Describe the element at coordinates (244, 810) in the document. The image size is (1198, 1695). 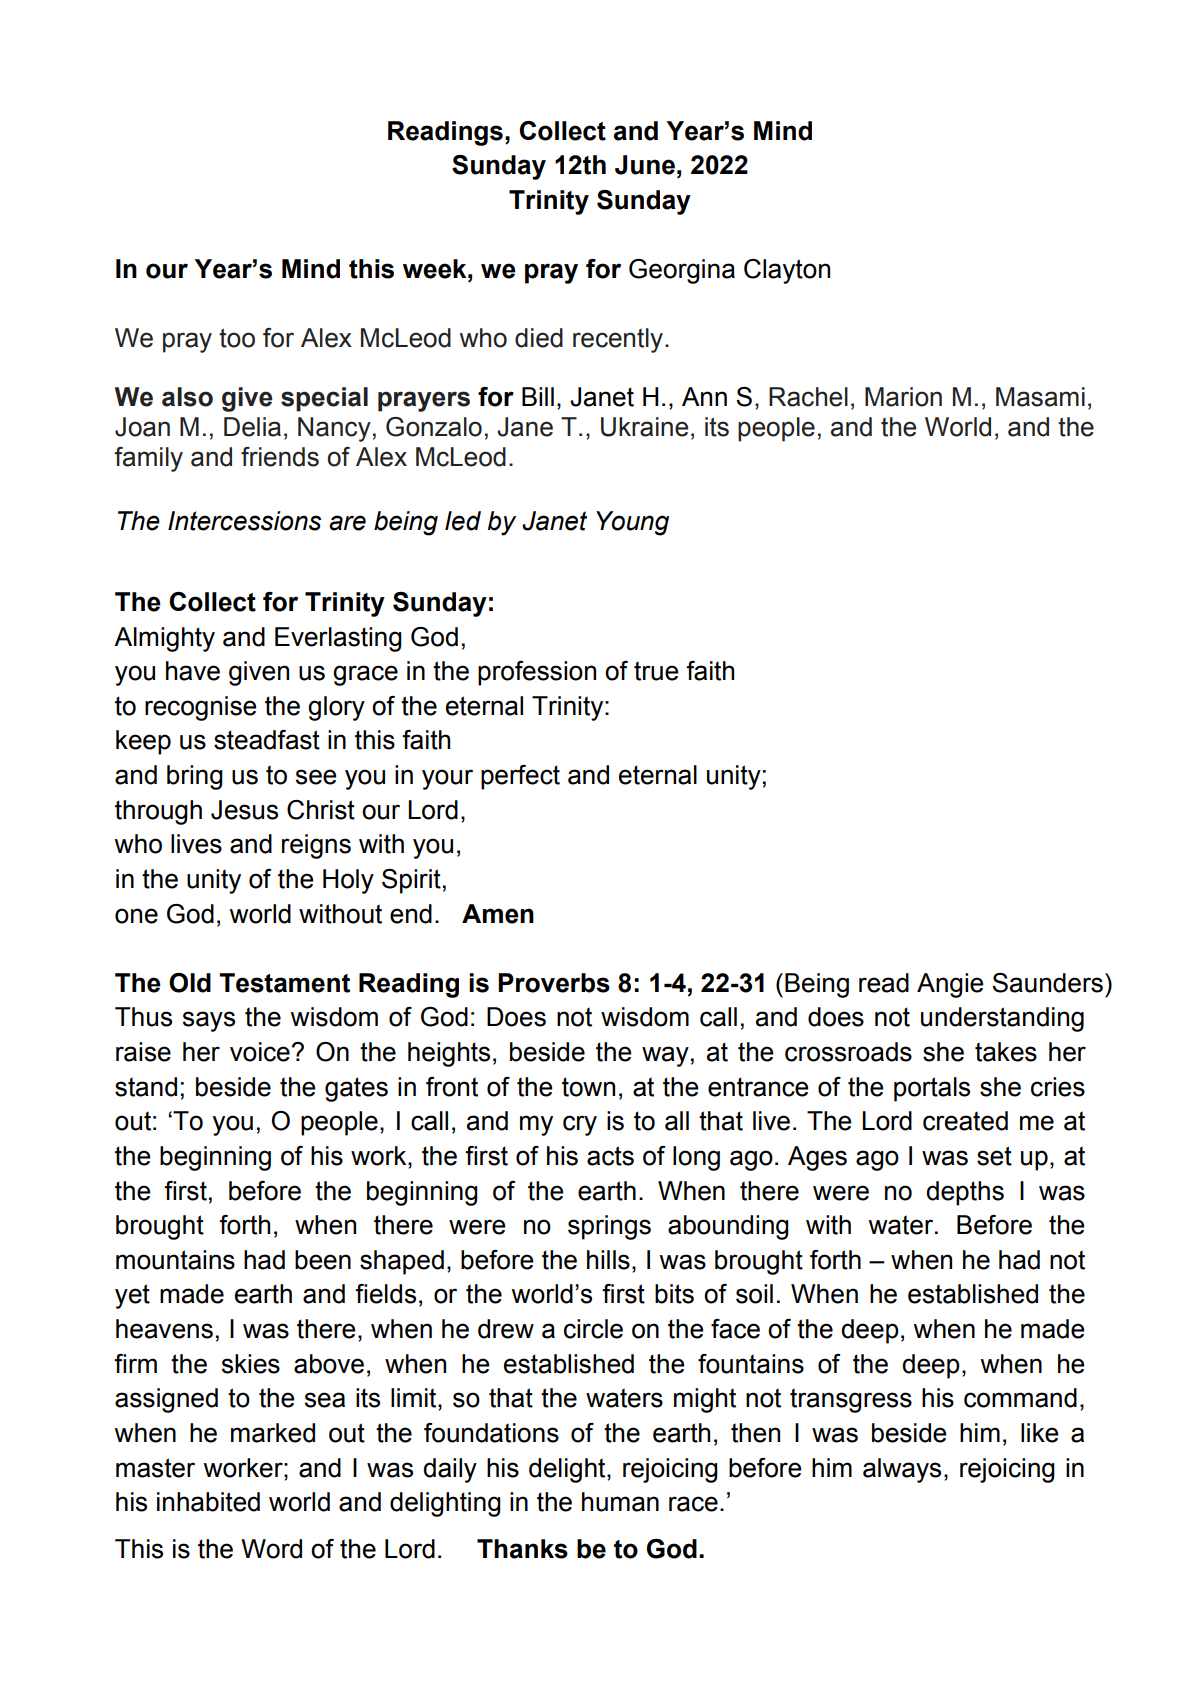
I see `Jesus` at that location.
